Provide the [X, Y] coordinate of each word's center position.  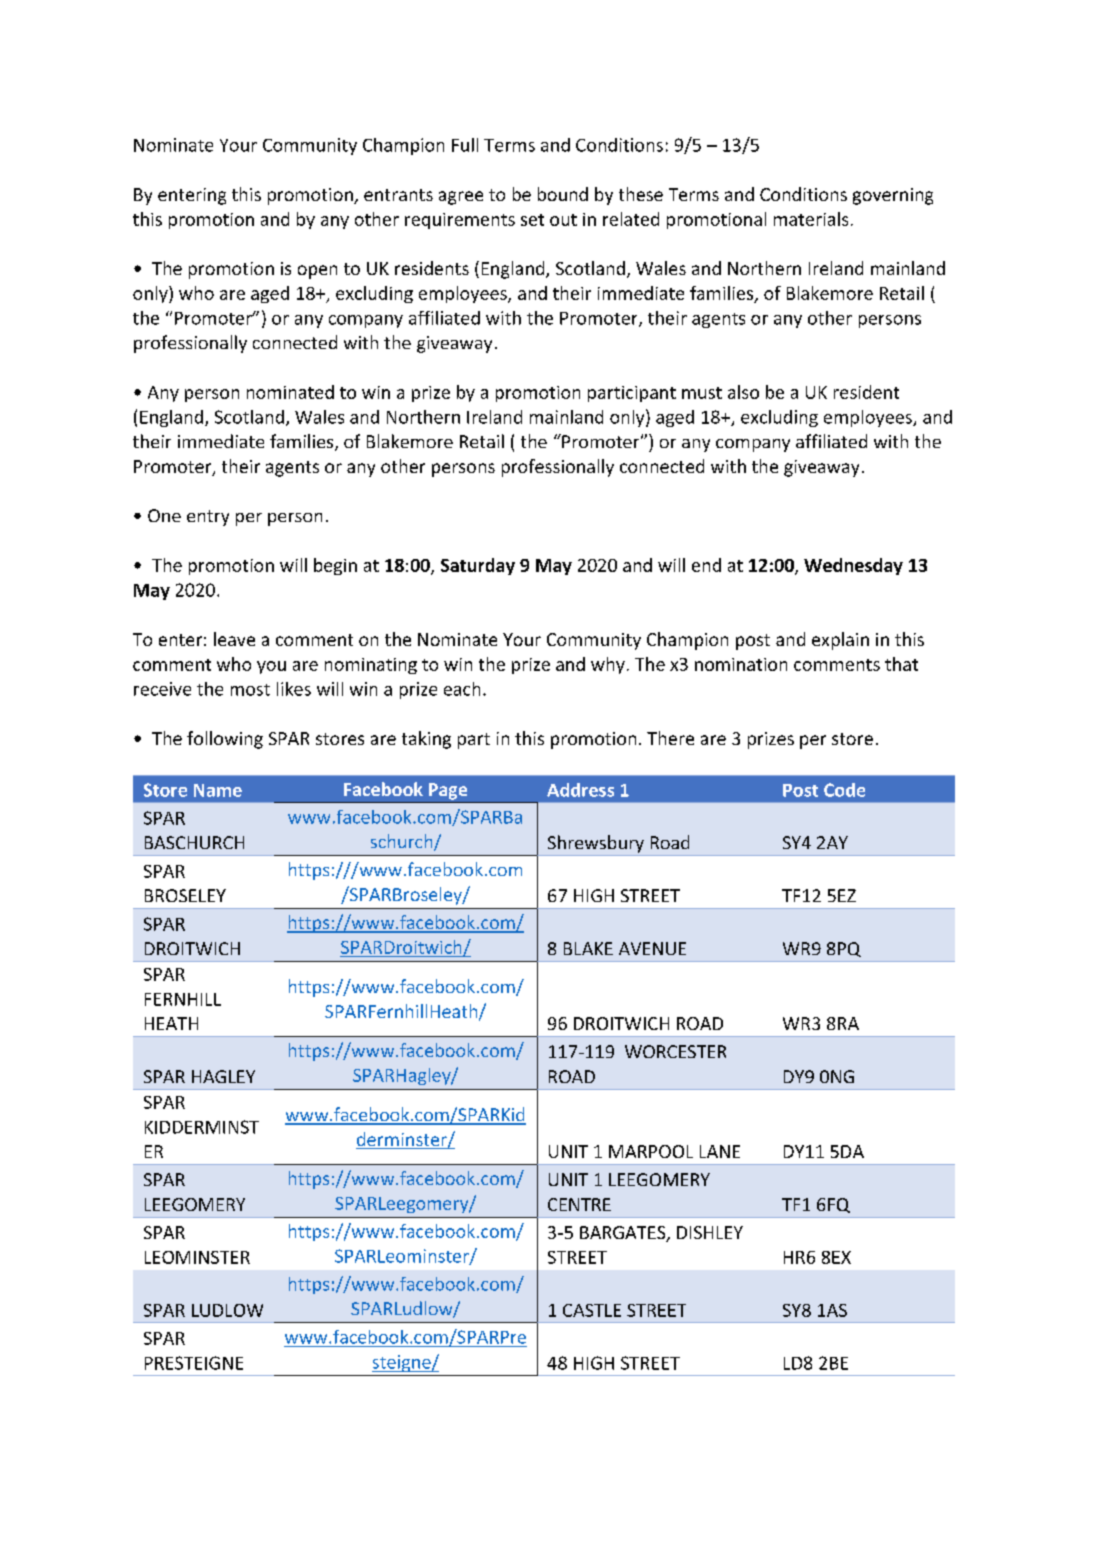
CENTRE [579, 1204]
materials [811, 219]
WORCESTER [675, 1051]
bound [563, 194]
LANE [720, 1151]
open [317, 272]
